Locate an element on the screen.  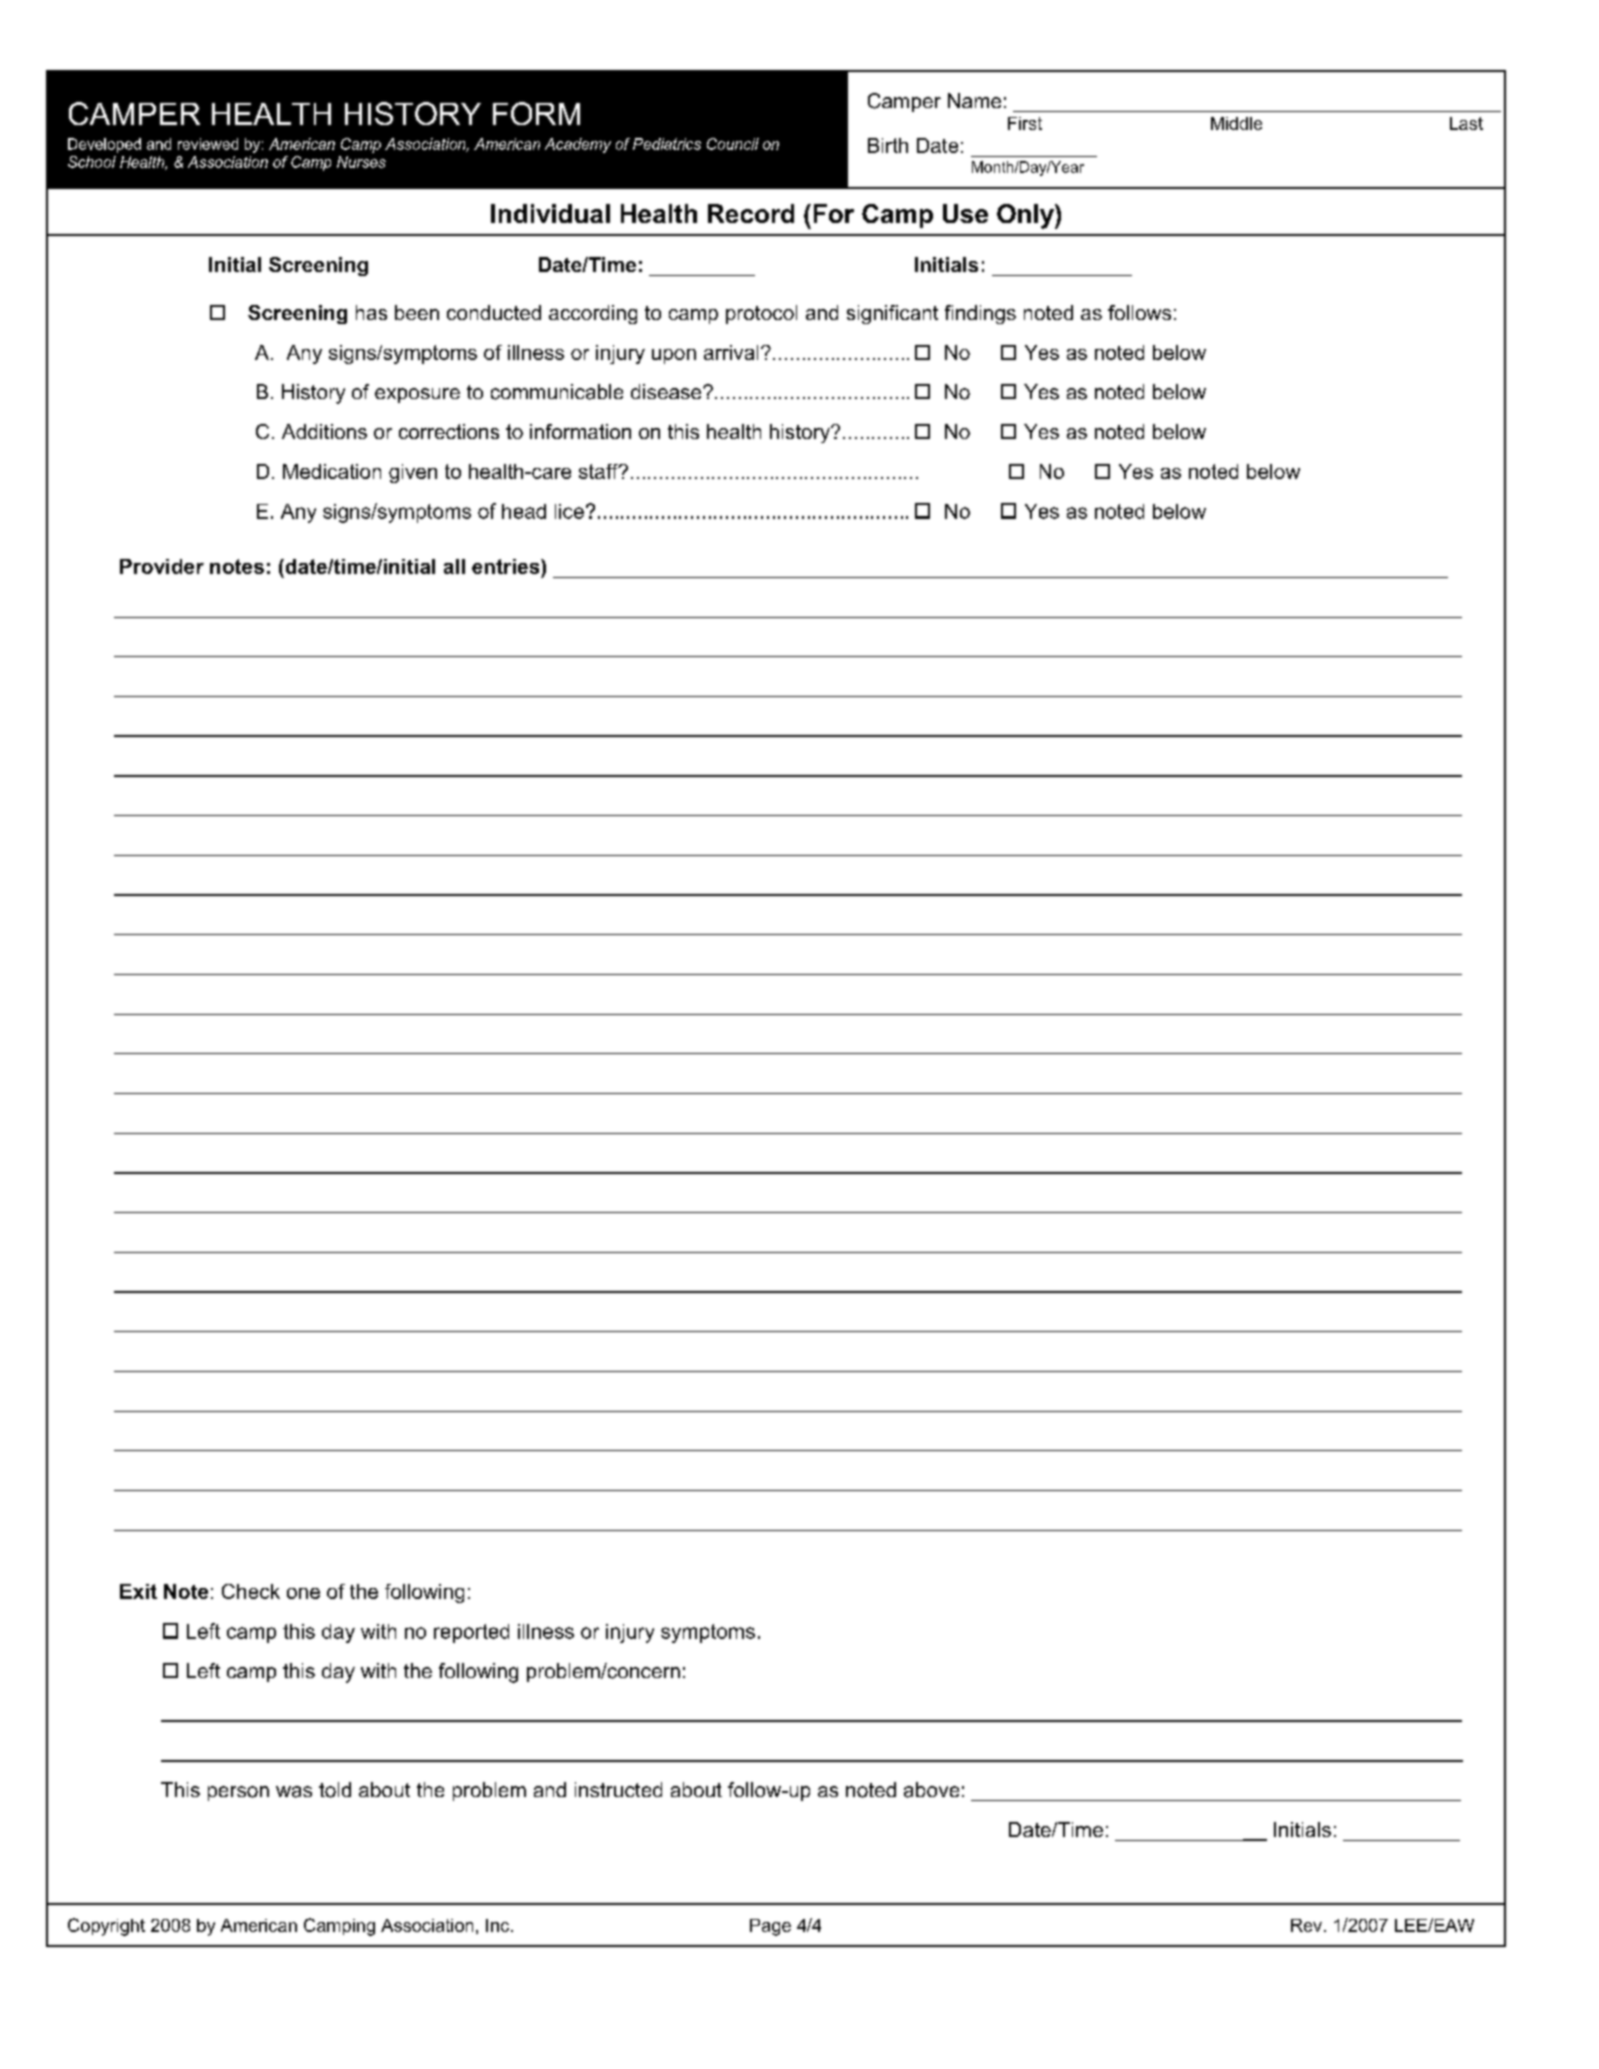
person is located at coordinates (238, 1793).
